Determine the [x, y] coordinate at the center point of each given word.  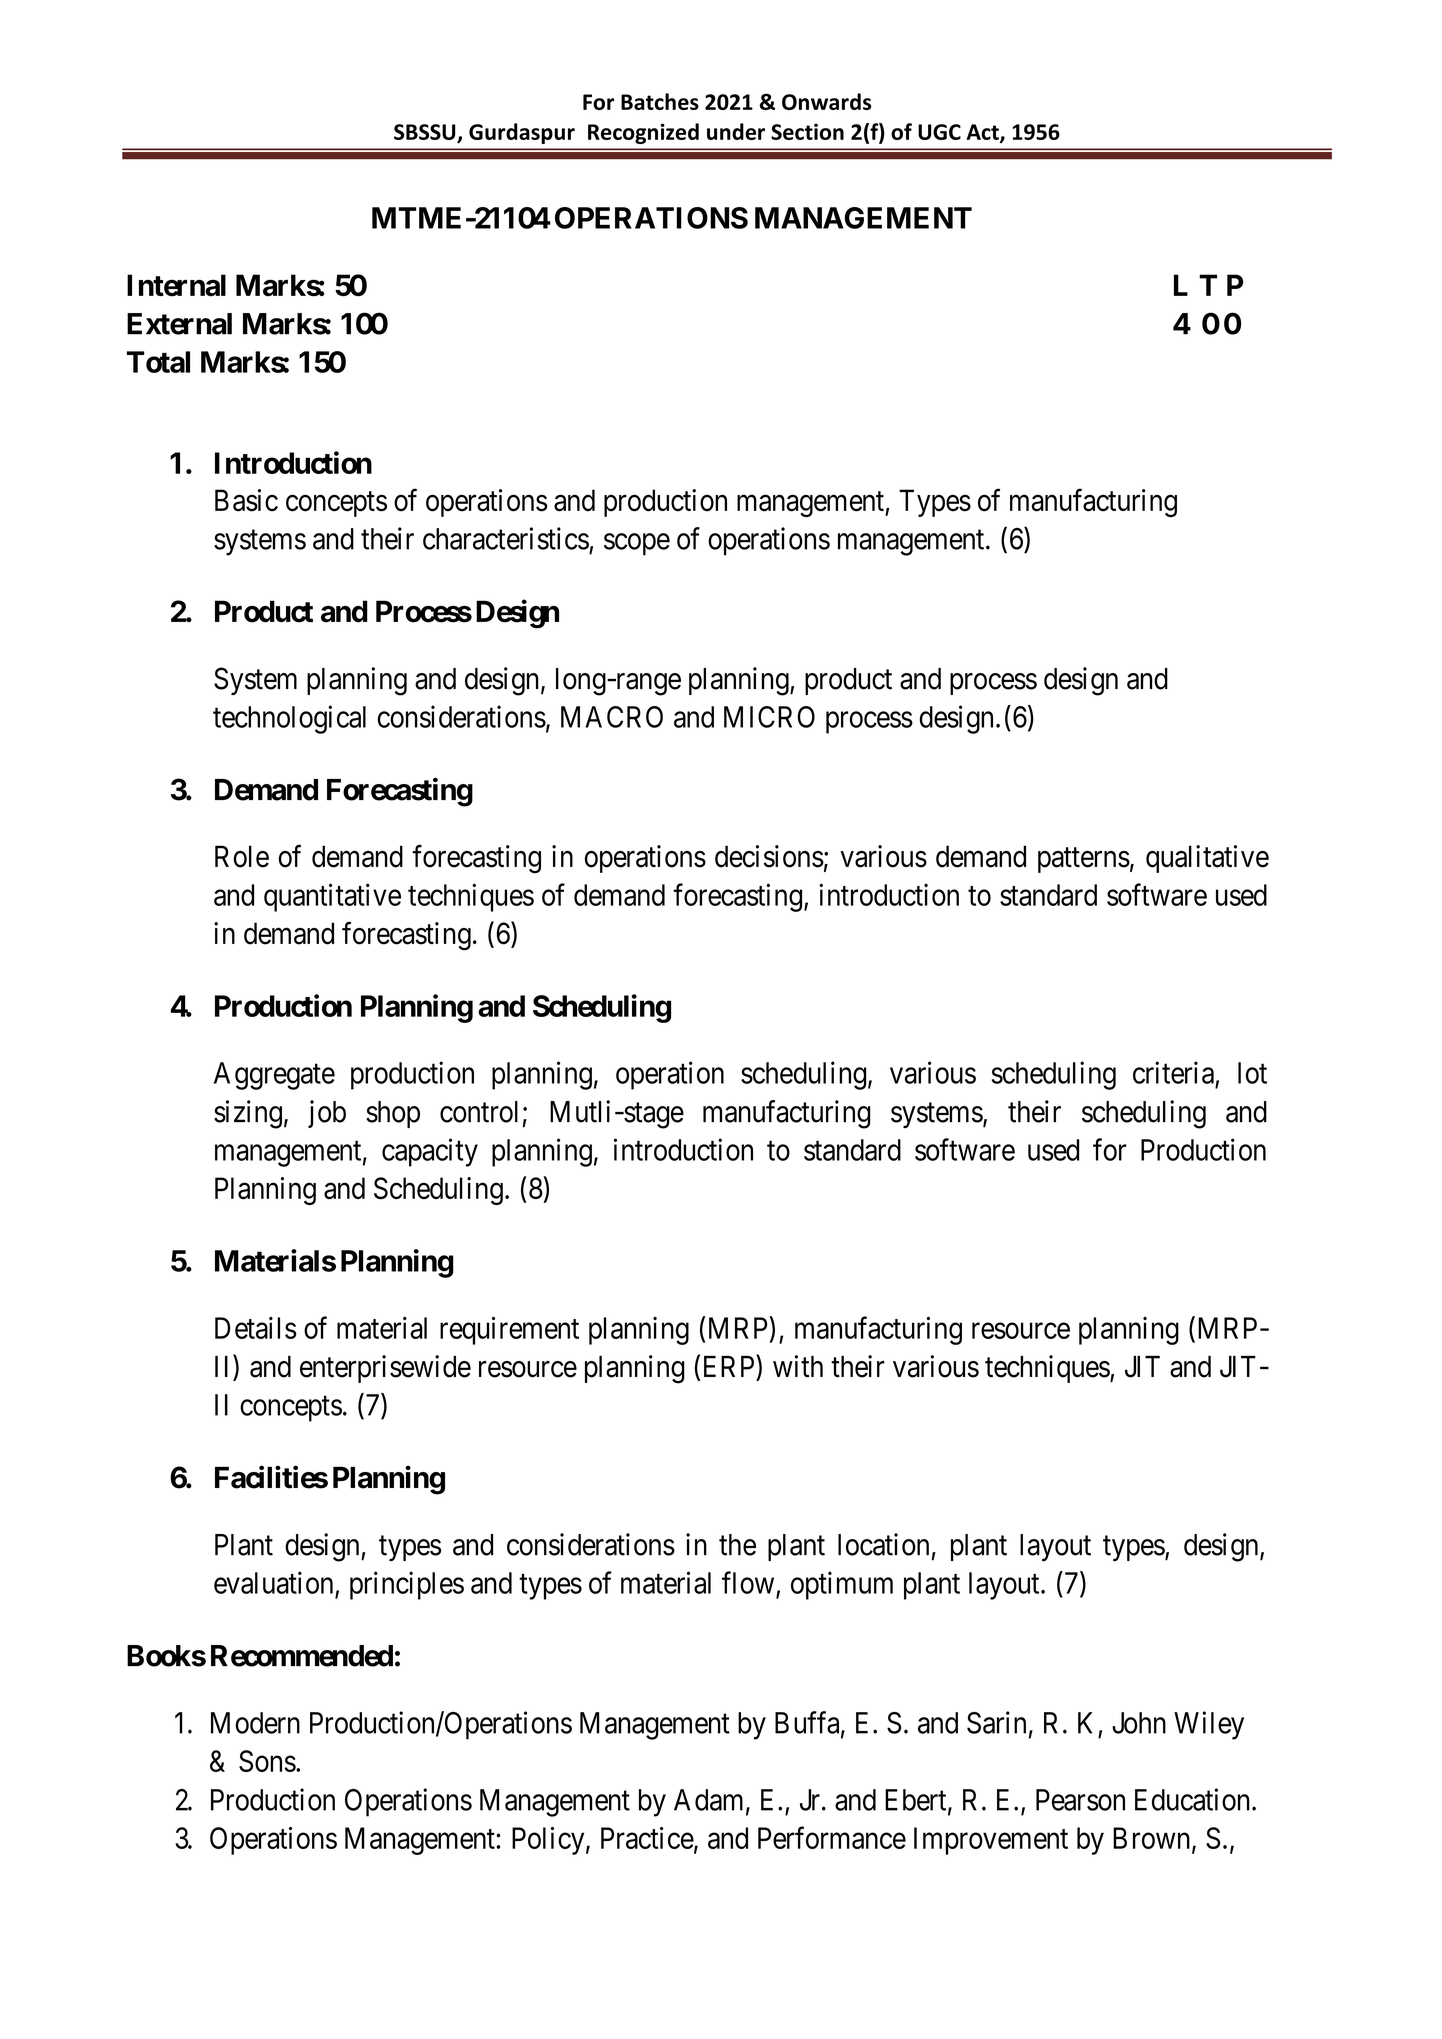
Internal [176, 285]
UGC [939, 132]
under [736, 131]
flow [748, 1582]
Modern [255, 1723]
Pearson [1080, 1800]
